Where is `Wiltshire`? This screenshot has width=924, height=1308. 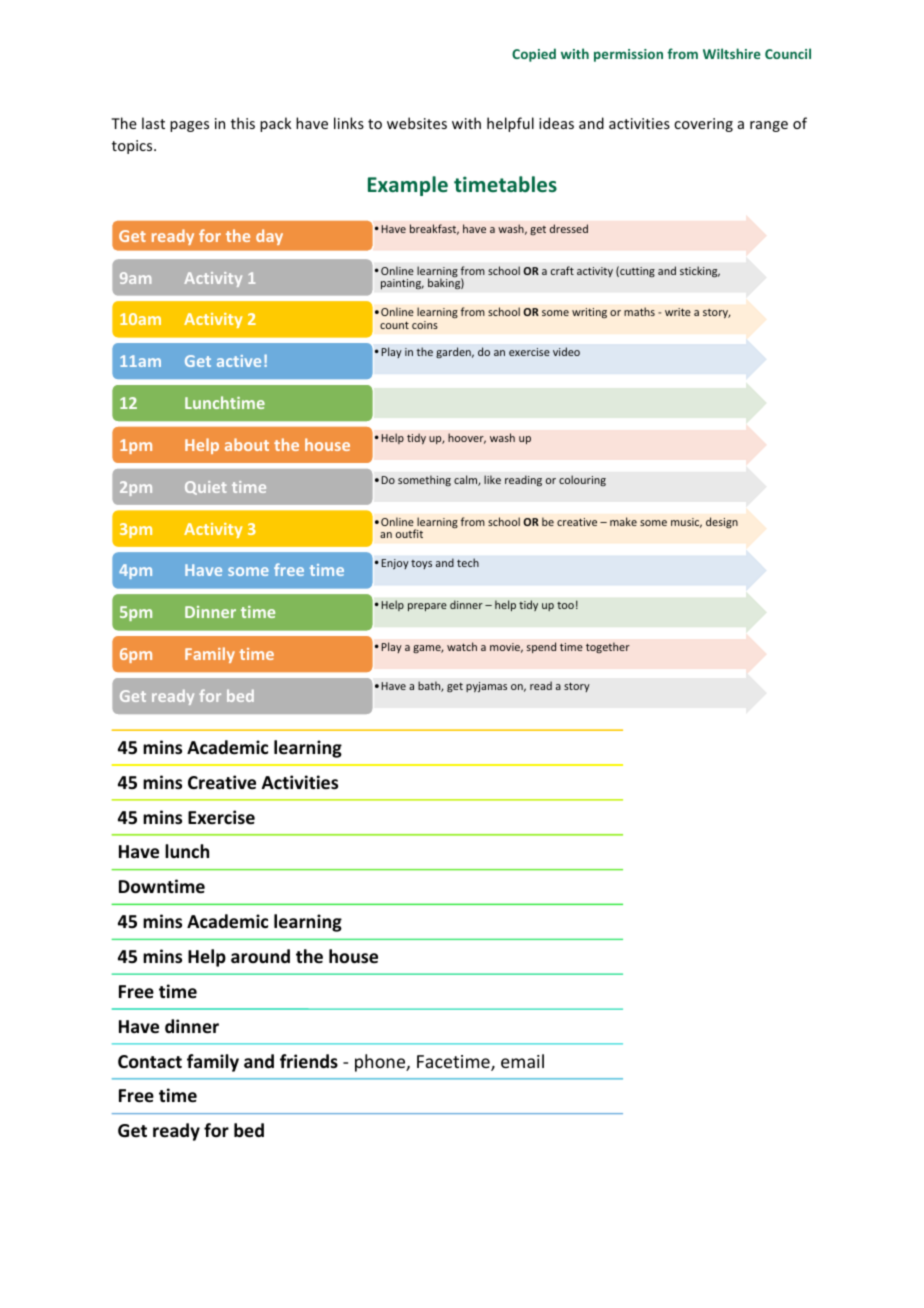 Wiltshire is located at coordinates (732, 53).
